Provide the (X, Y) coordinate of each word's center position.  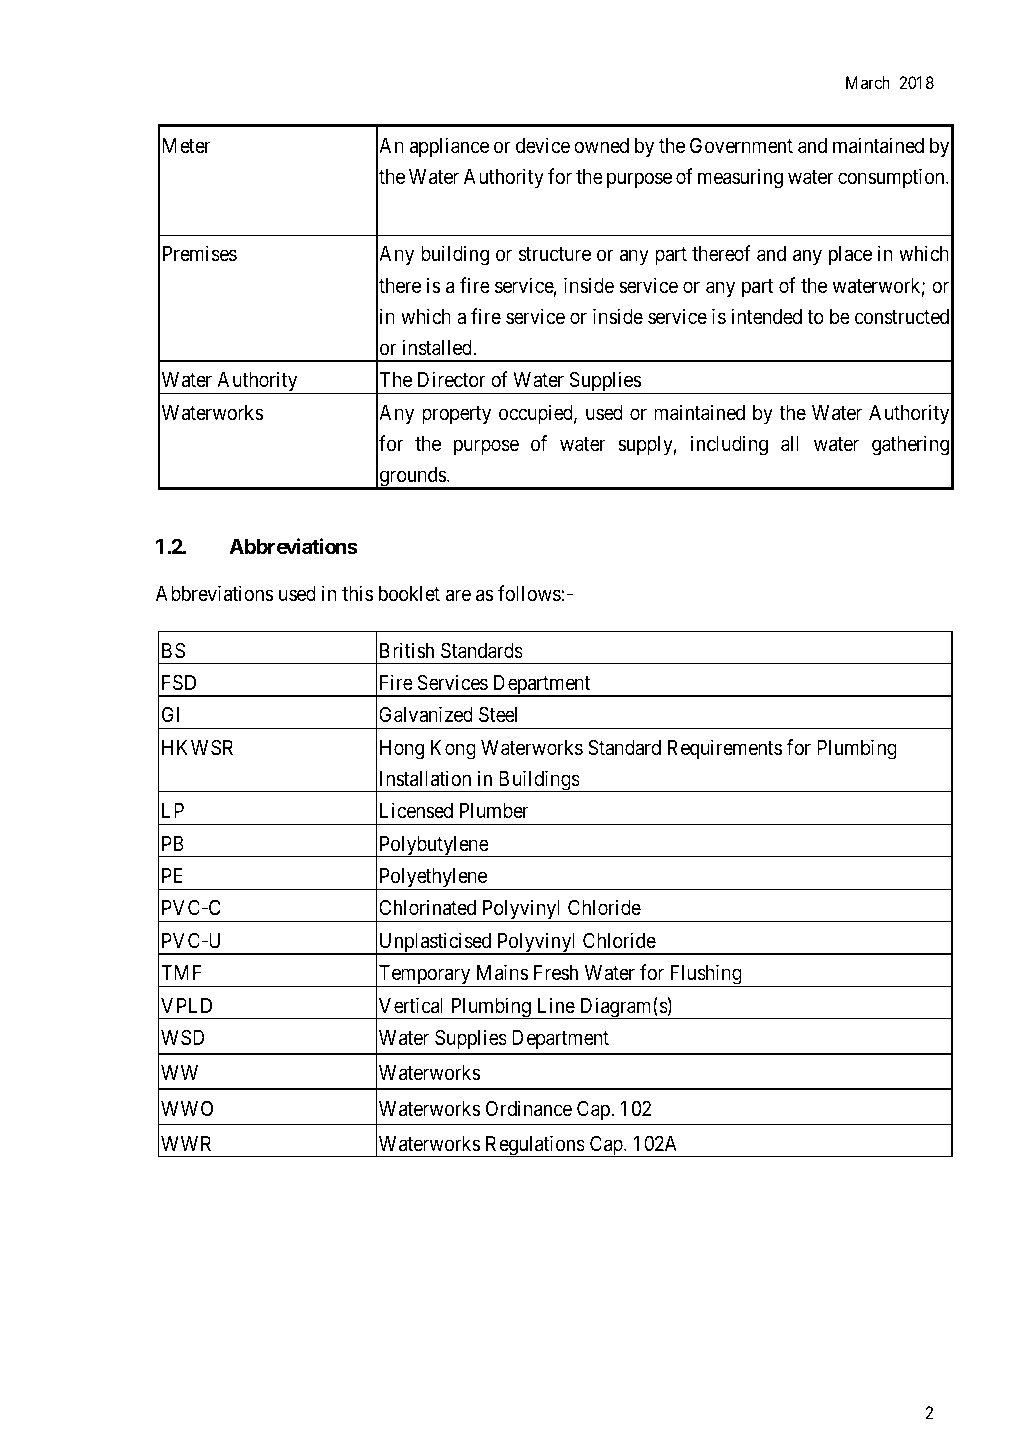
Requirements (725, 749)
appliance (449, 147)
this (357, 593)
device (543, 145)
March (868, 82)
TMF (181, 972)
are (458, 595)
